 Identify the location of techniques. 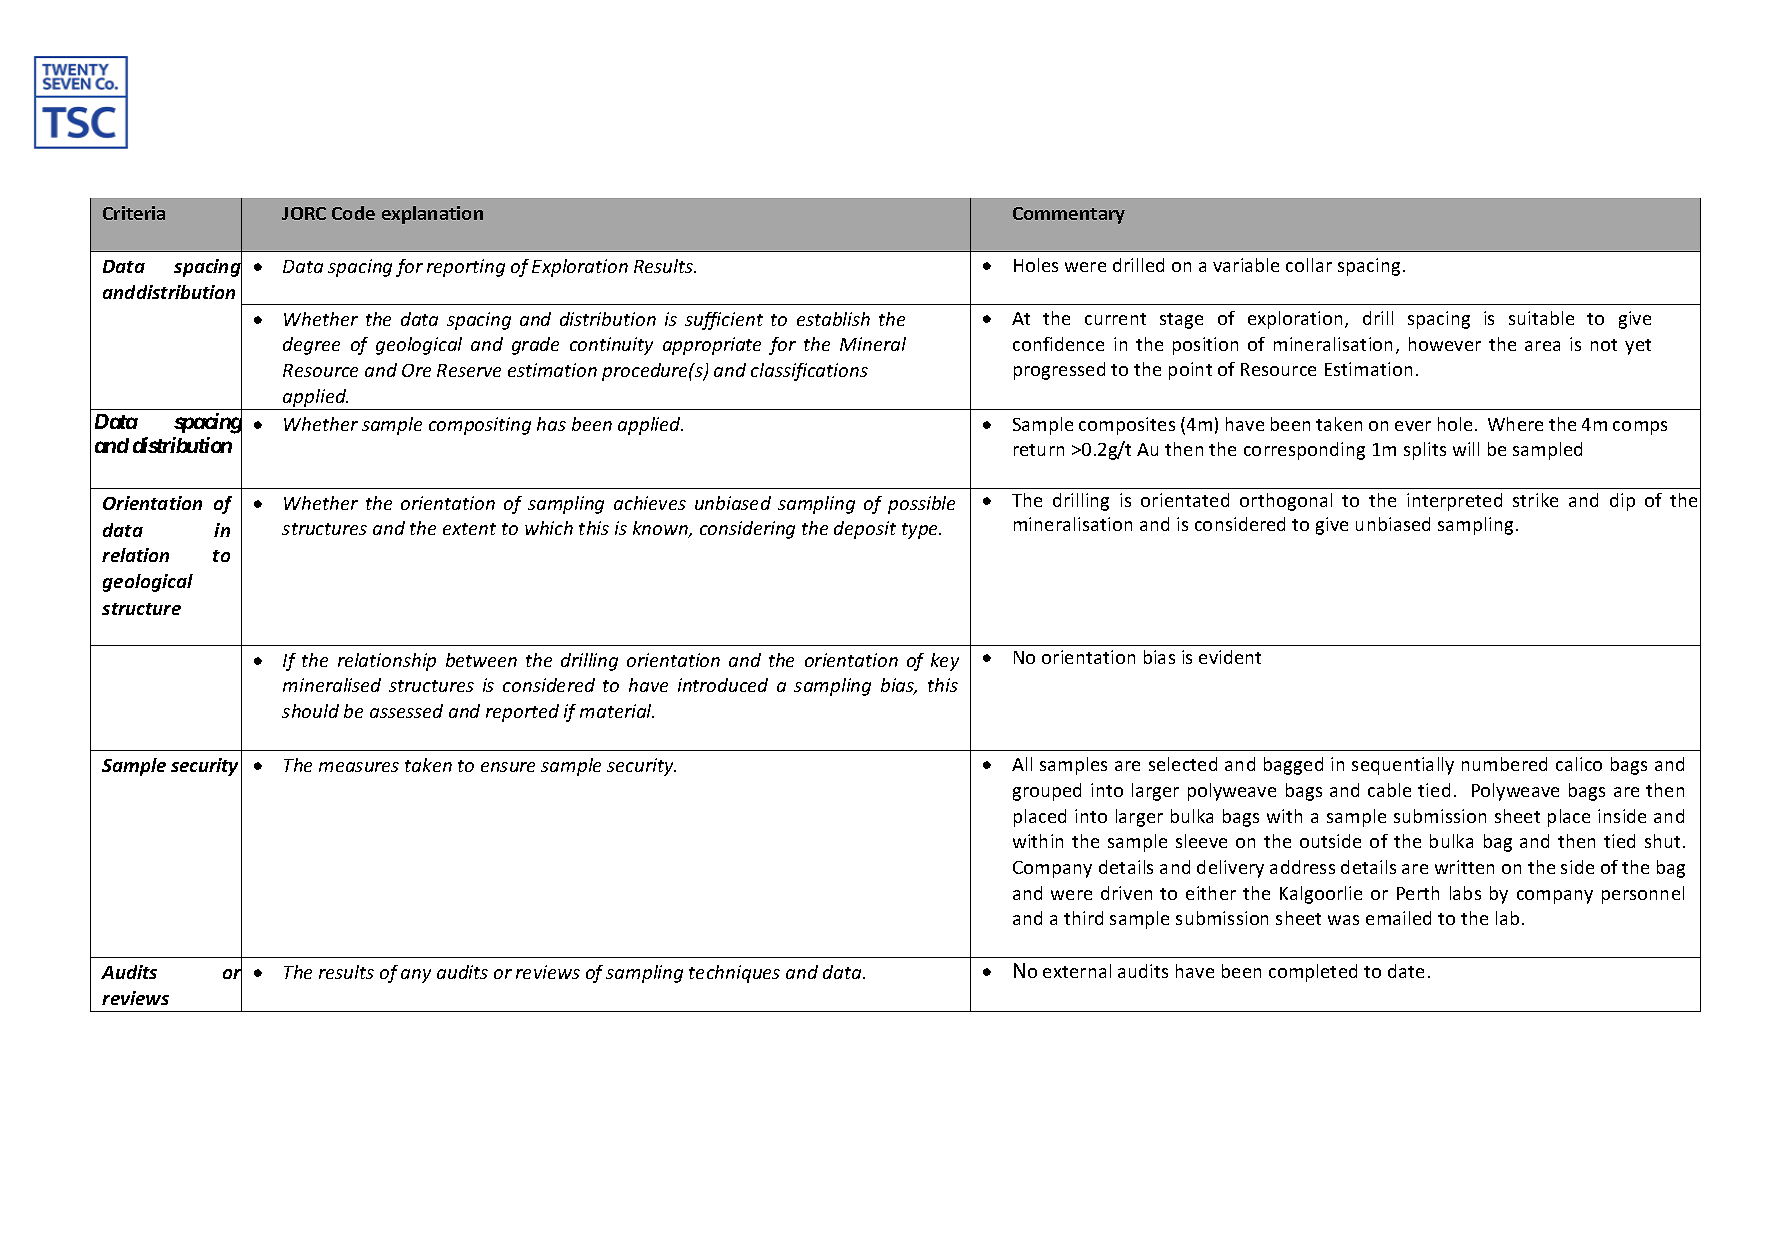
(734, 974).
